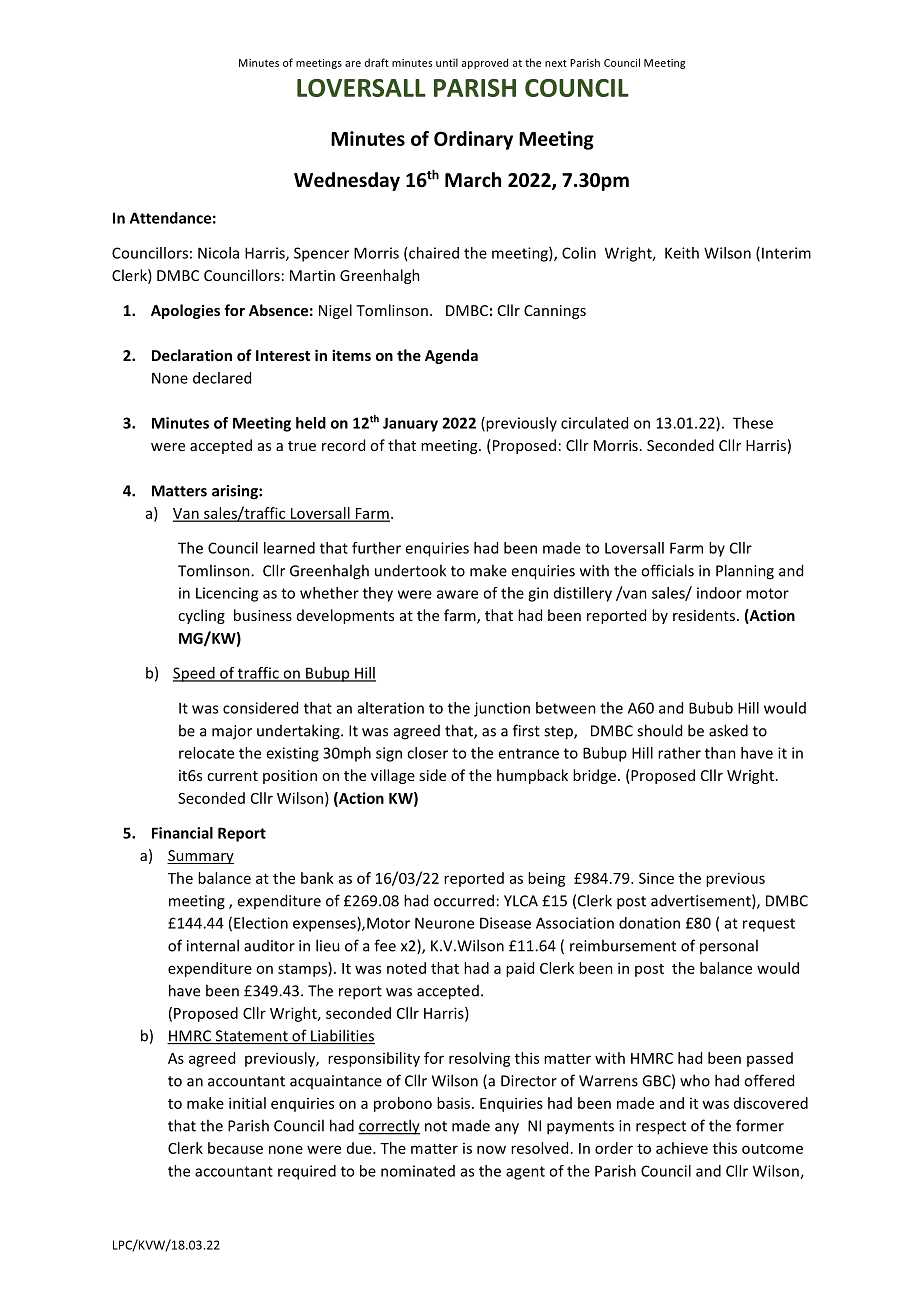 Image resolution: width=924 pixels, height=1308 pixels. Describe the element at coordinates (261, 923) in the image. I see `Election` at that location.
